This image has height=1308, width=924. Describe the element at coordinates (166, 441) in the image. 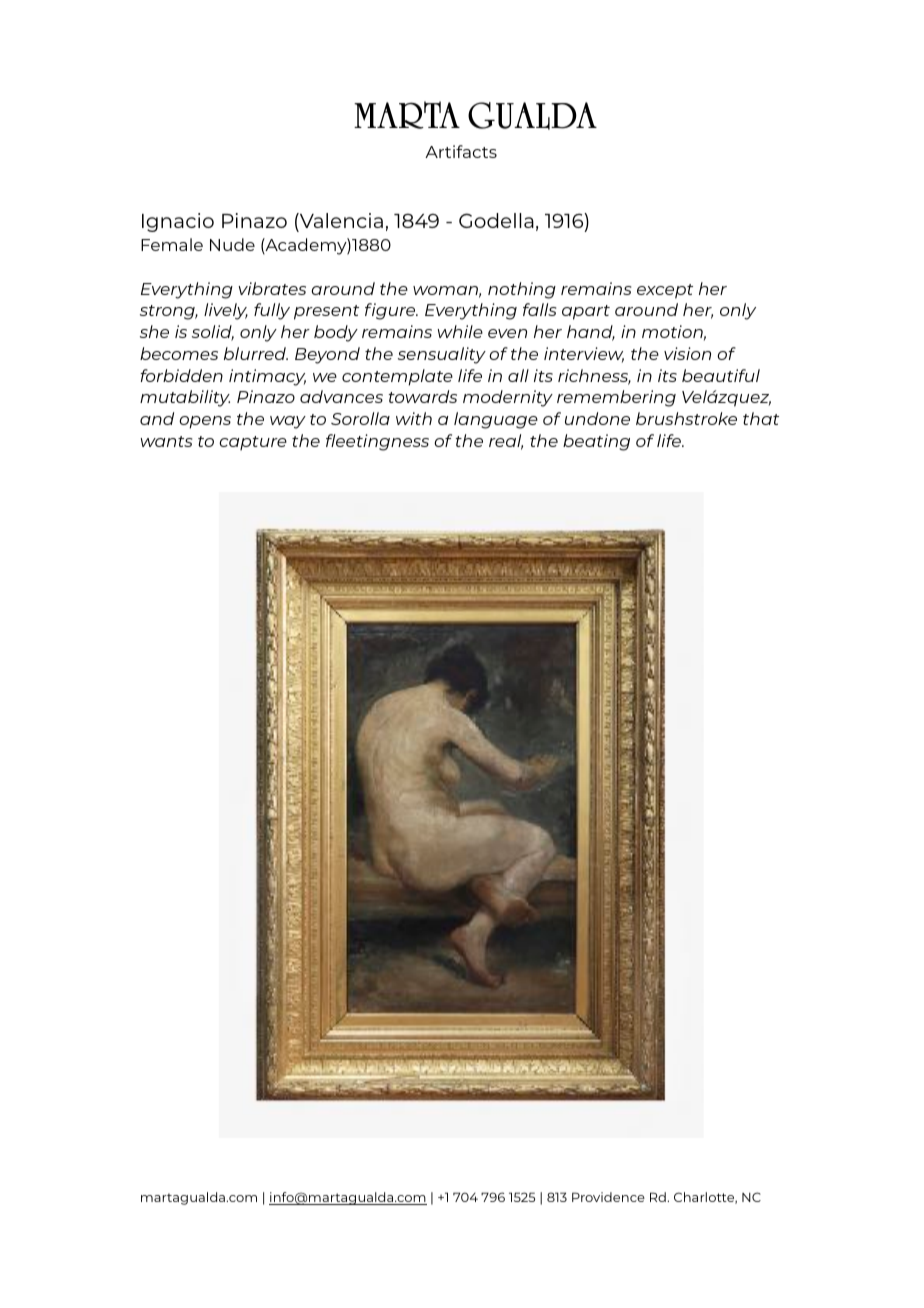

I see `wants` at that location.
